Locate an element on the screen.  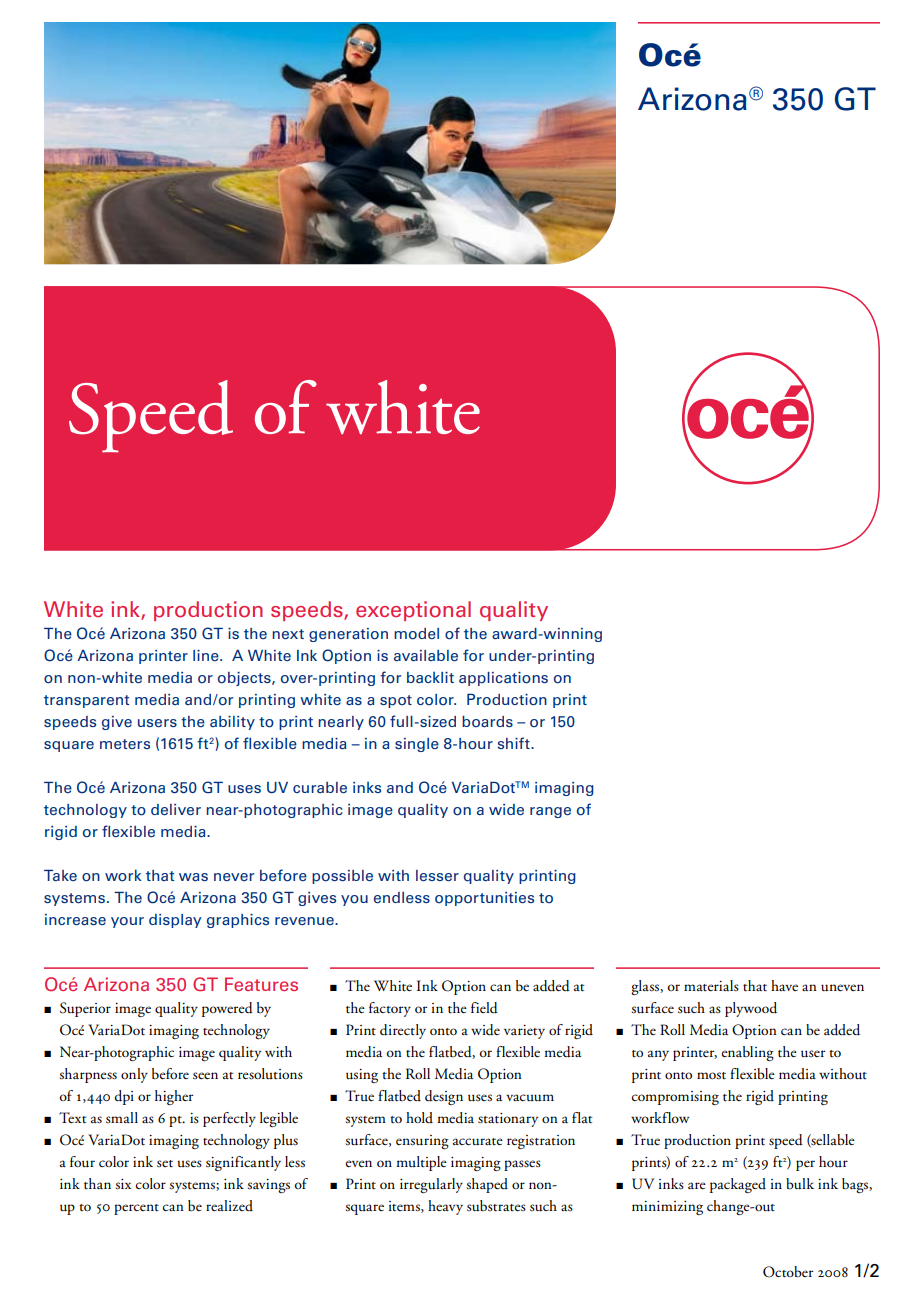
applications is located at coordinates (503, 679).
